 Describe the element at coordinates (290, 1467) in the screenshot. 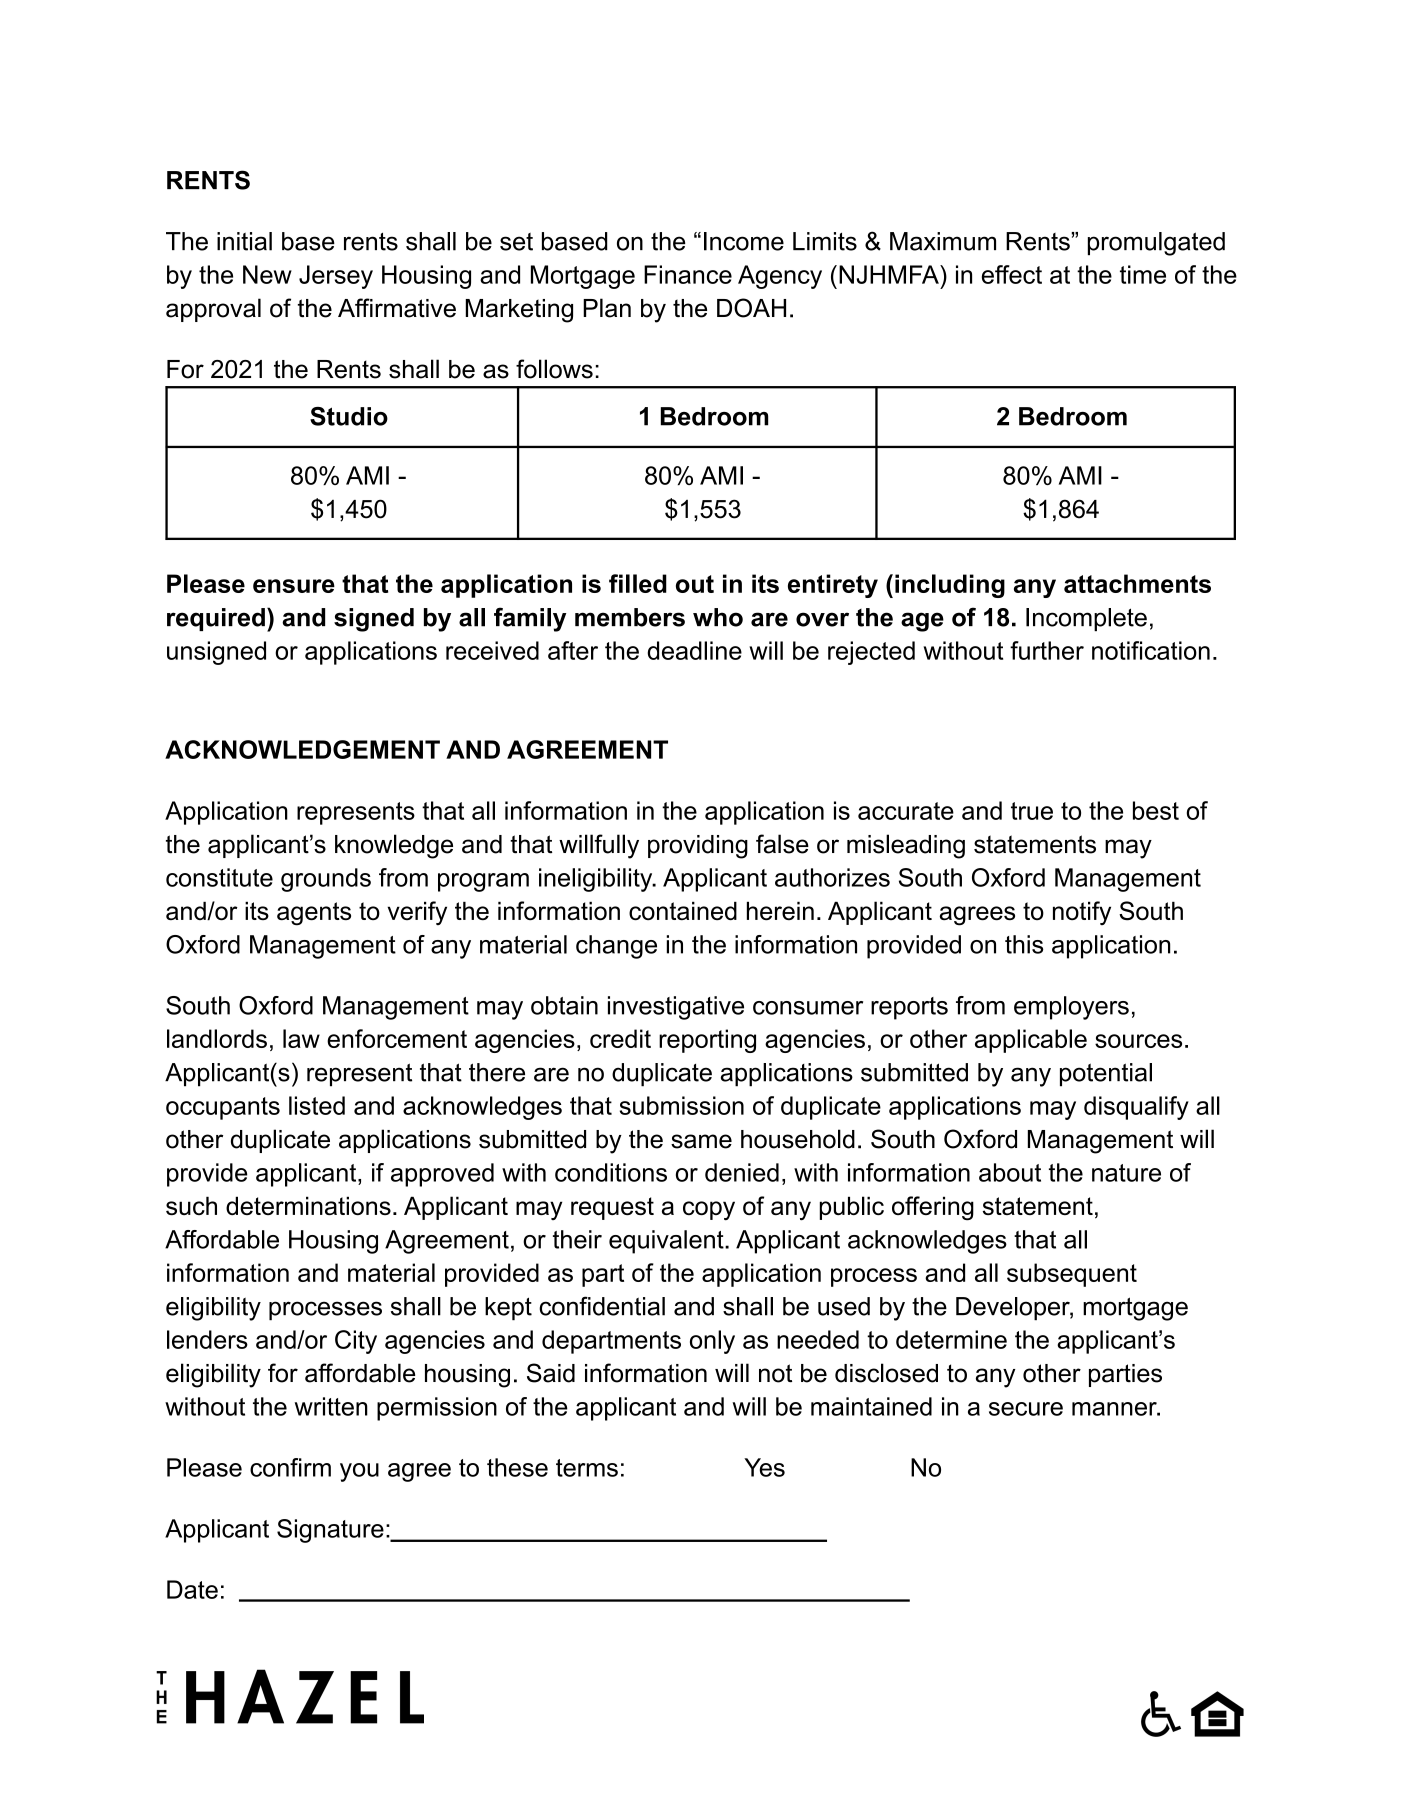

I see `confirm` at that location.
